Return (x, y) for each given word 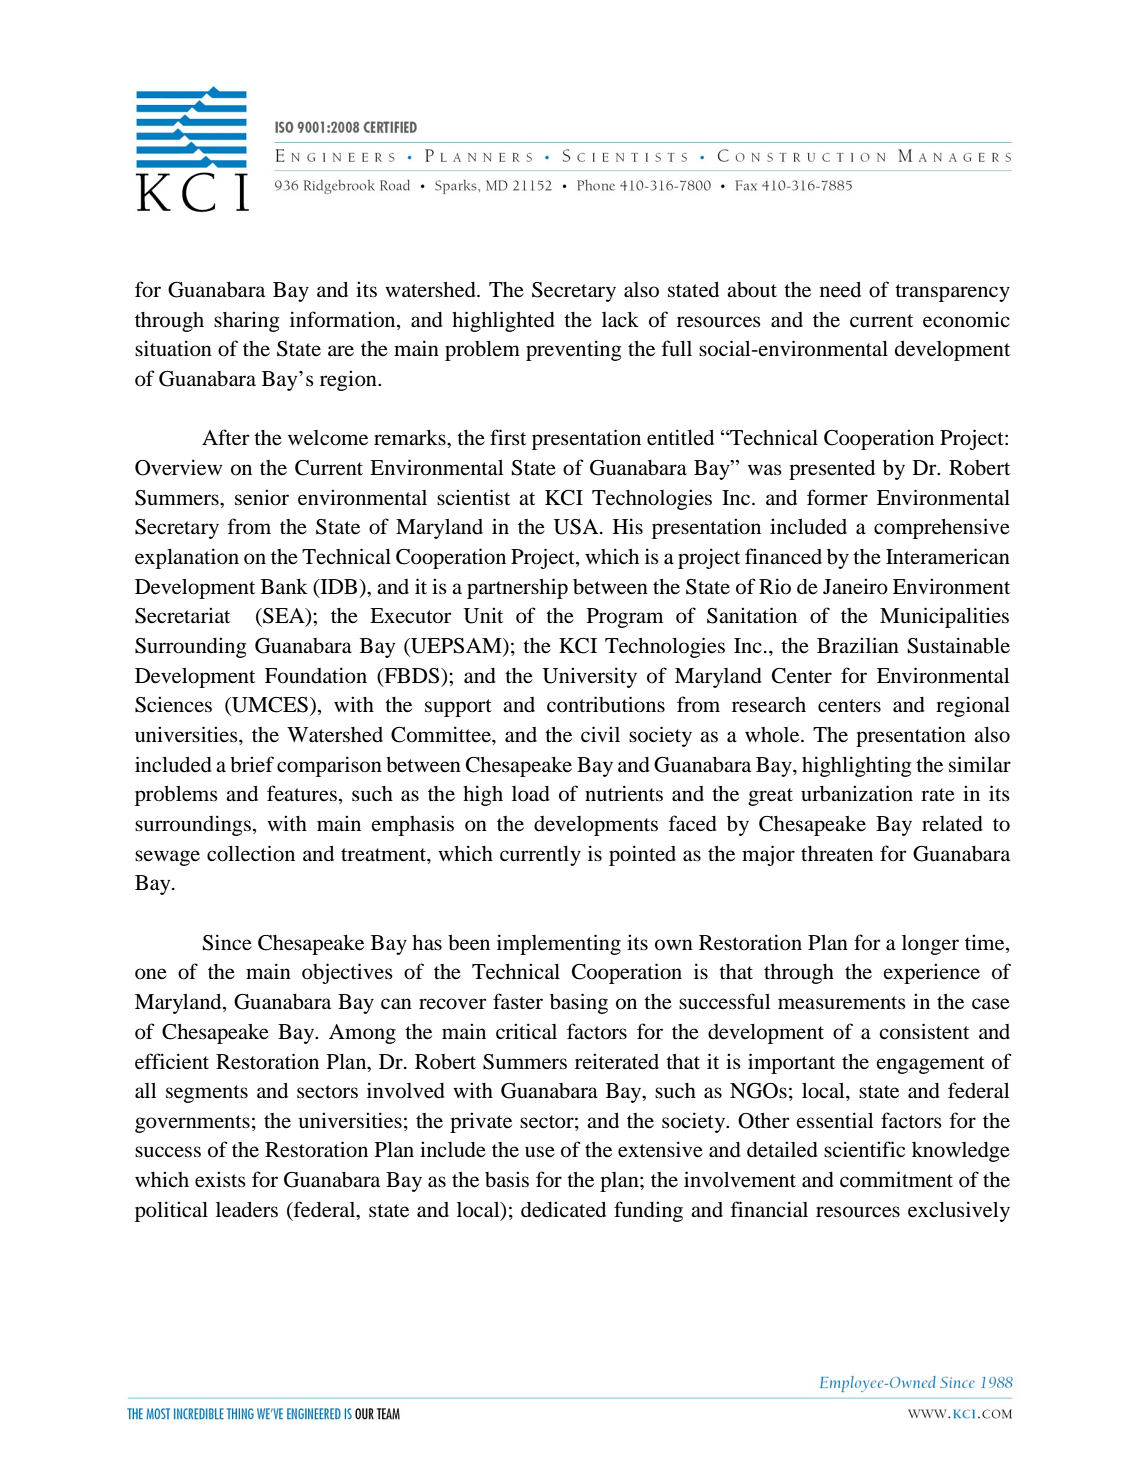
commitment (896, 1179)
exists (220, 1179)
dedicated (563, 1209)
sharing (246, 321)
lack (620, 320)
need (840, 290)
